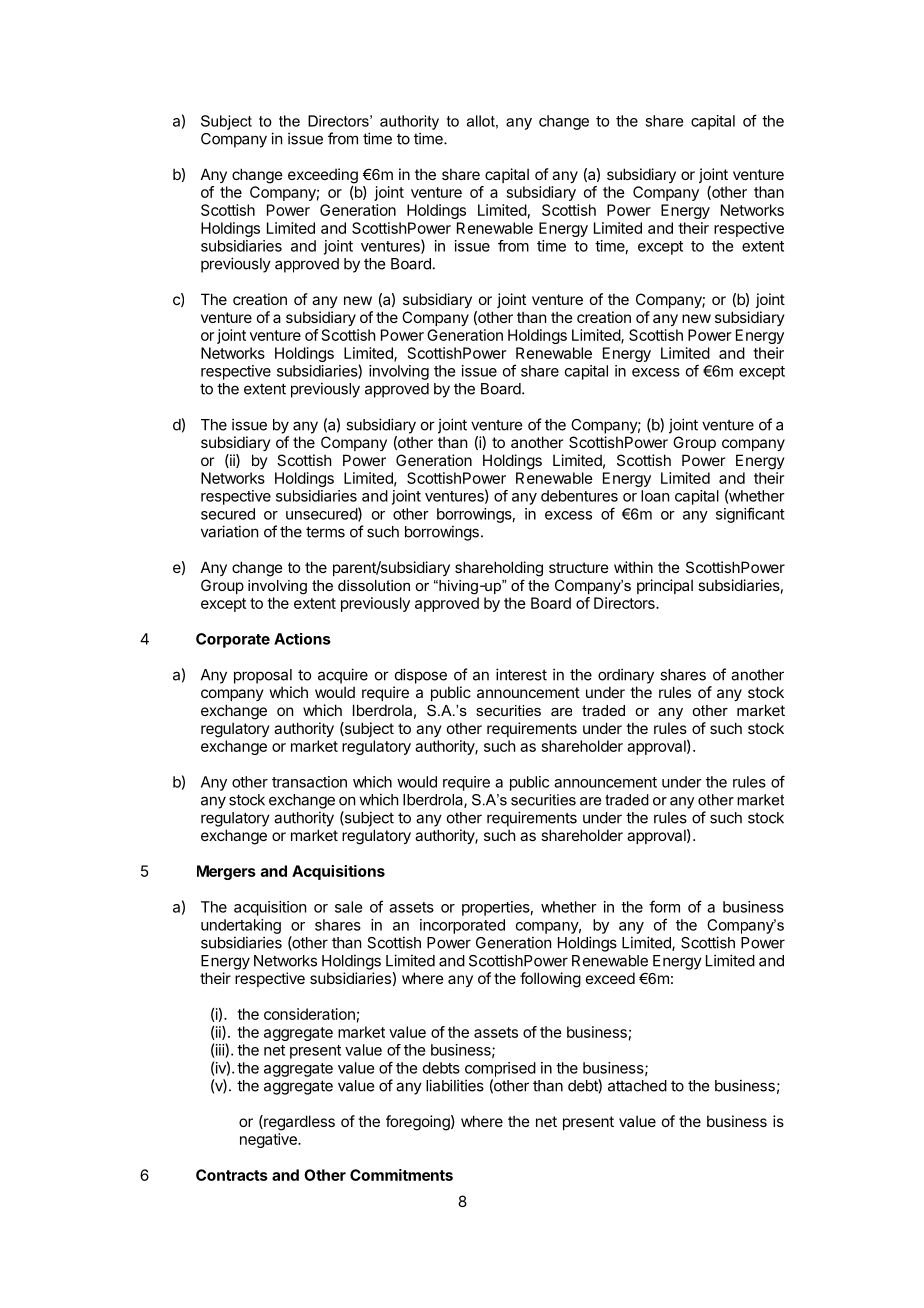 This document has width=924, height=1308. Describe the element at coordinates (664, 906) in the document. I see `form` at that location.
